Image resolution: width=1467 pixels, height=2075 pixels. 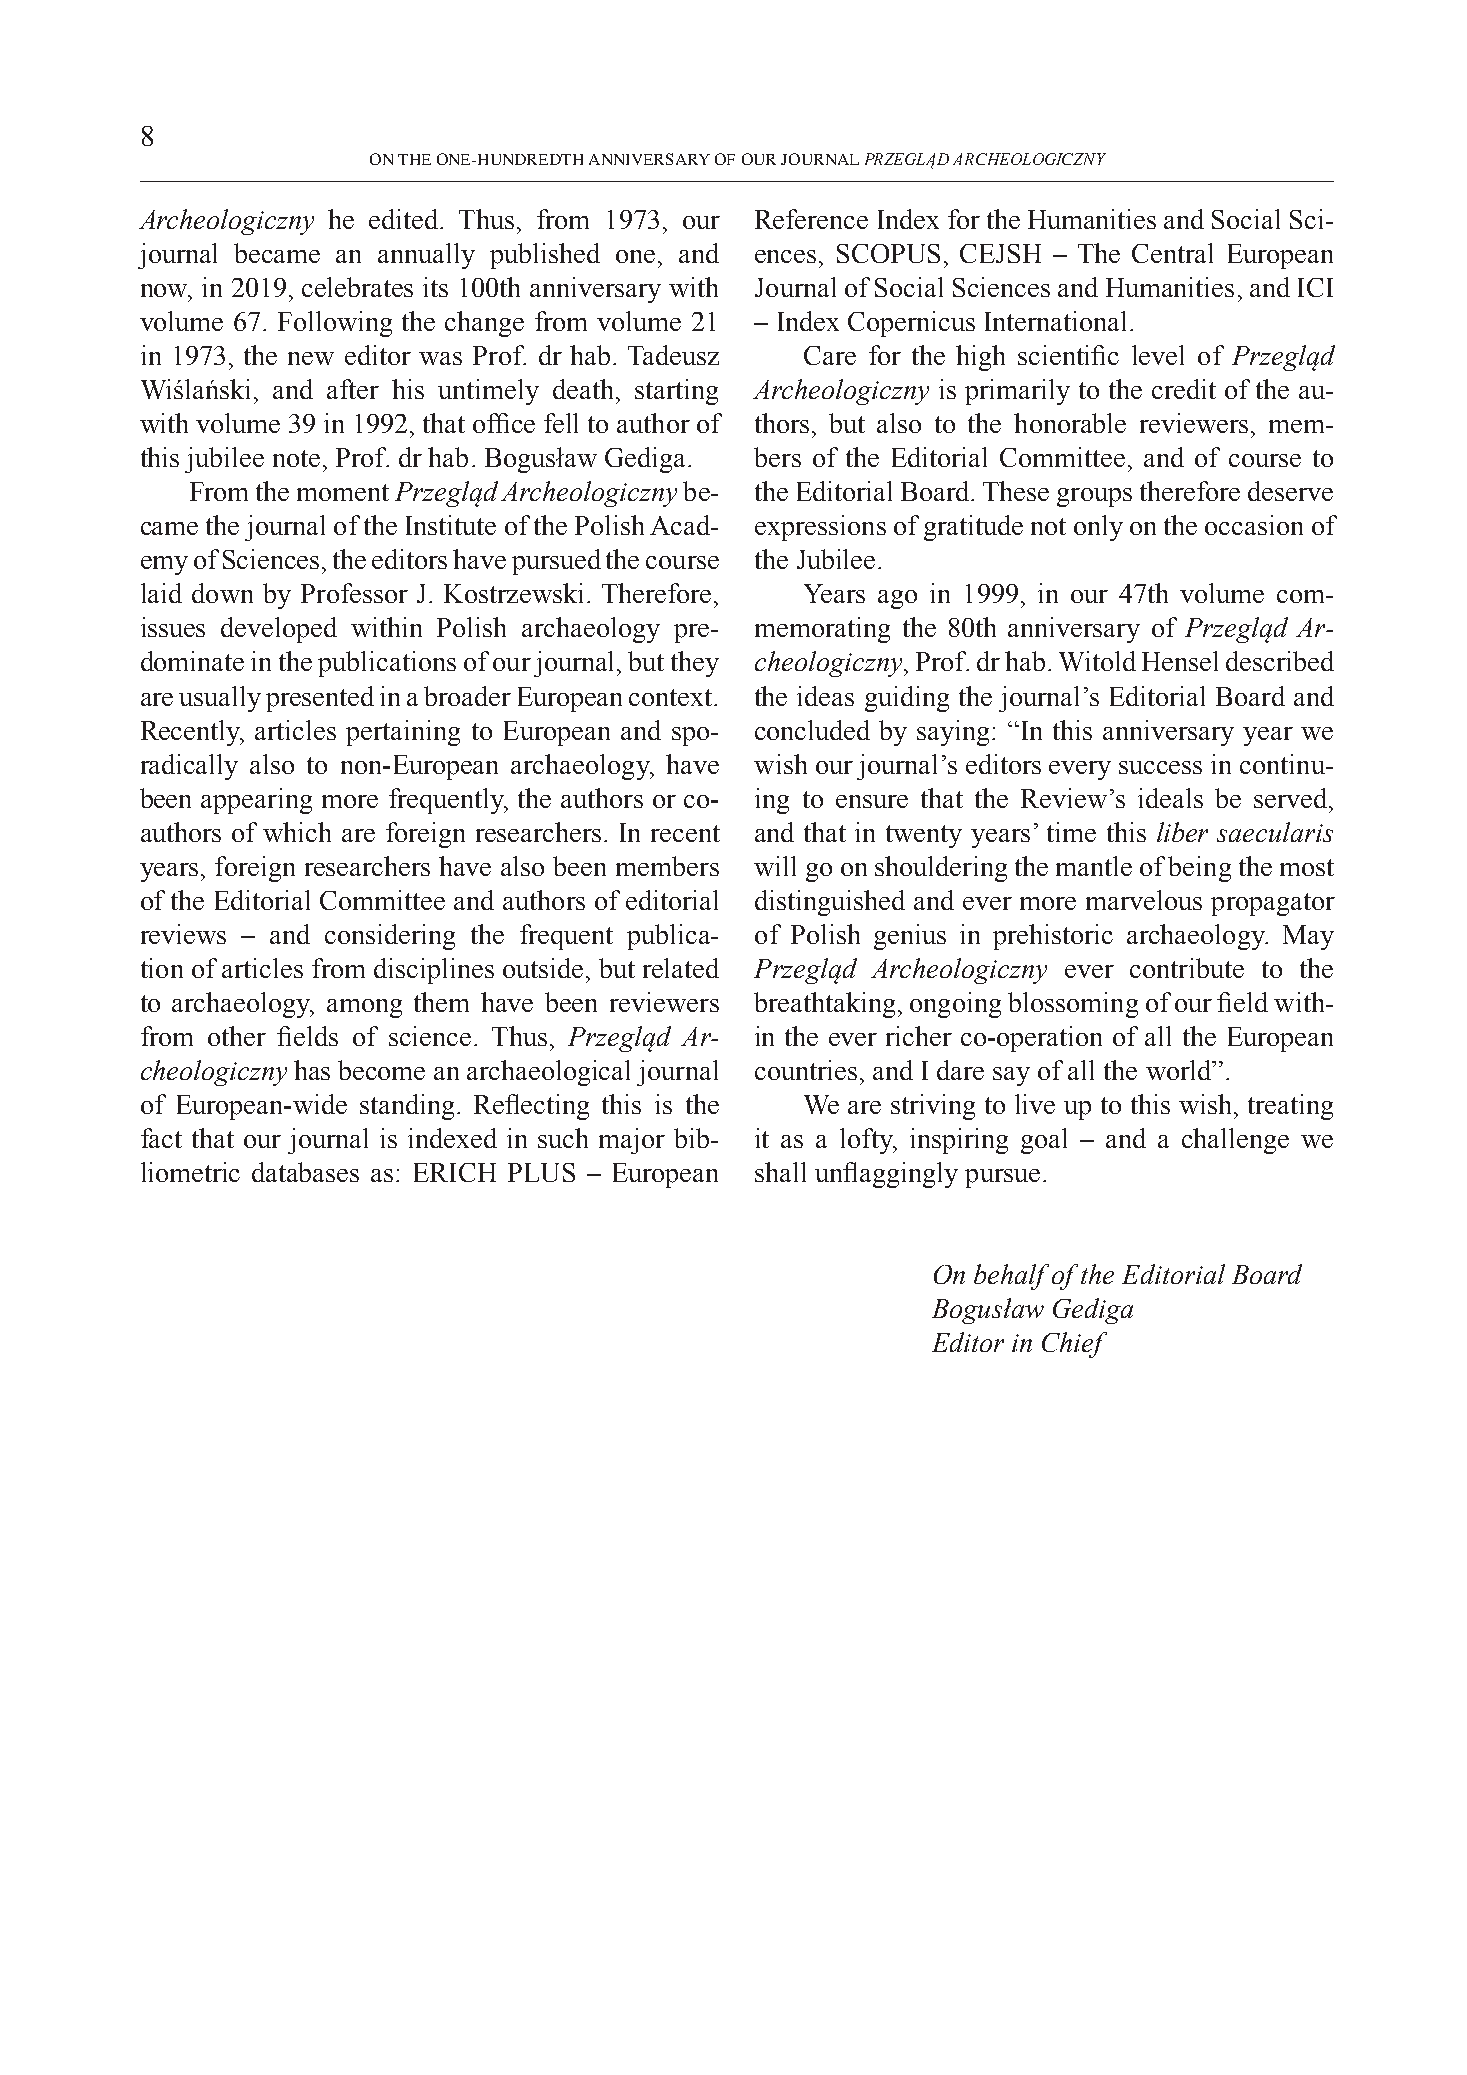 I want to click on celebrates, so click(x=357, y=287).
